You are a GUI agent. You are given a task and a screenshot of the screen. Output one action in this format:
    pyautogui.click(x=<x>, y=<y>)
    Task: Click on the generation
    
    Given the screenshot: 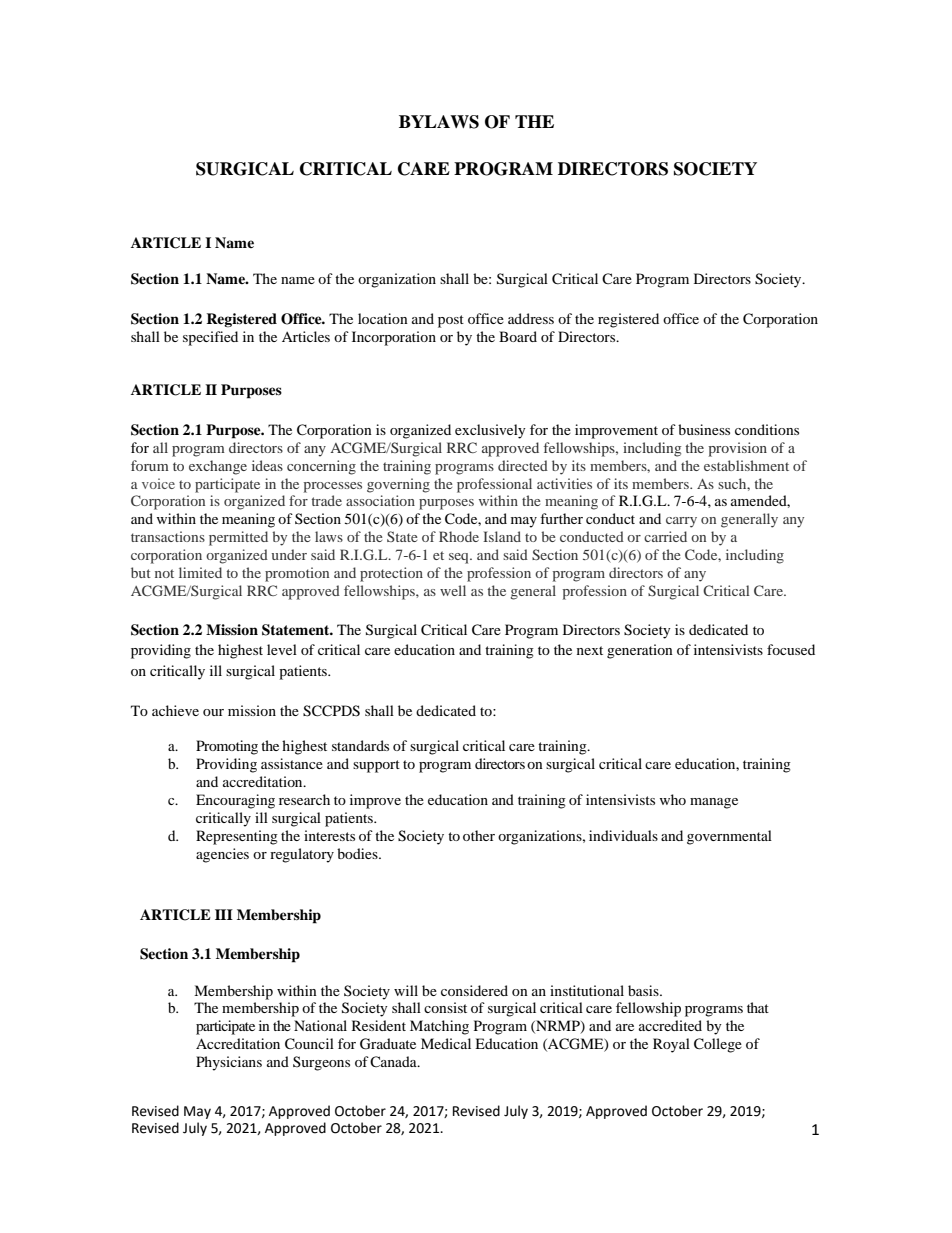 What is the action you would take?
    pyautogui.click(x=640, y=651)
